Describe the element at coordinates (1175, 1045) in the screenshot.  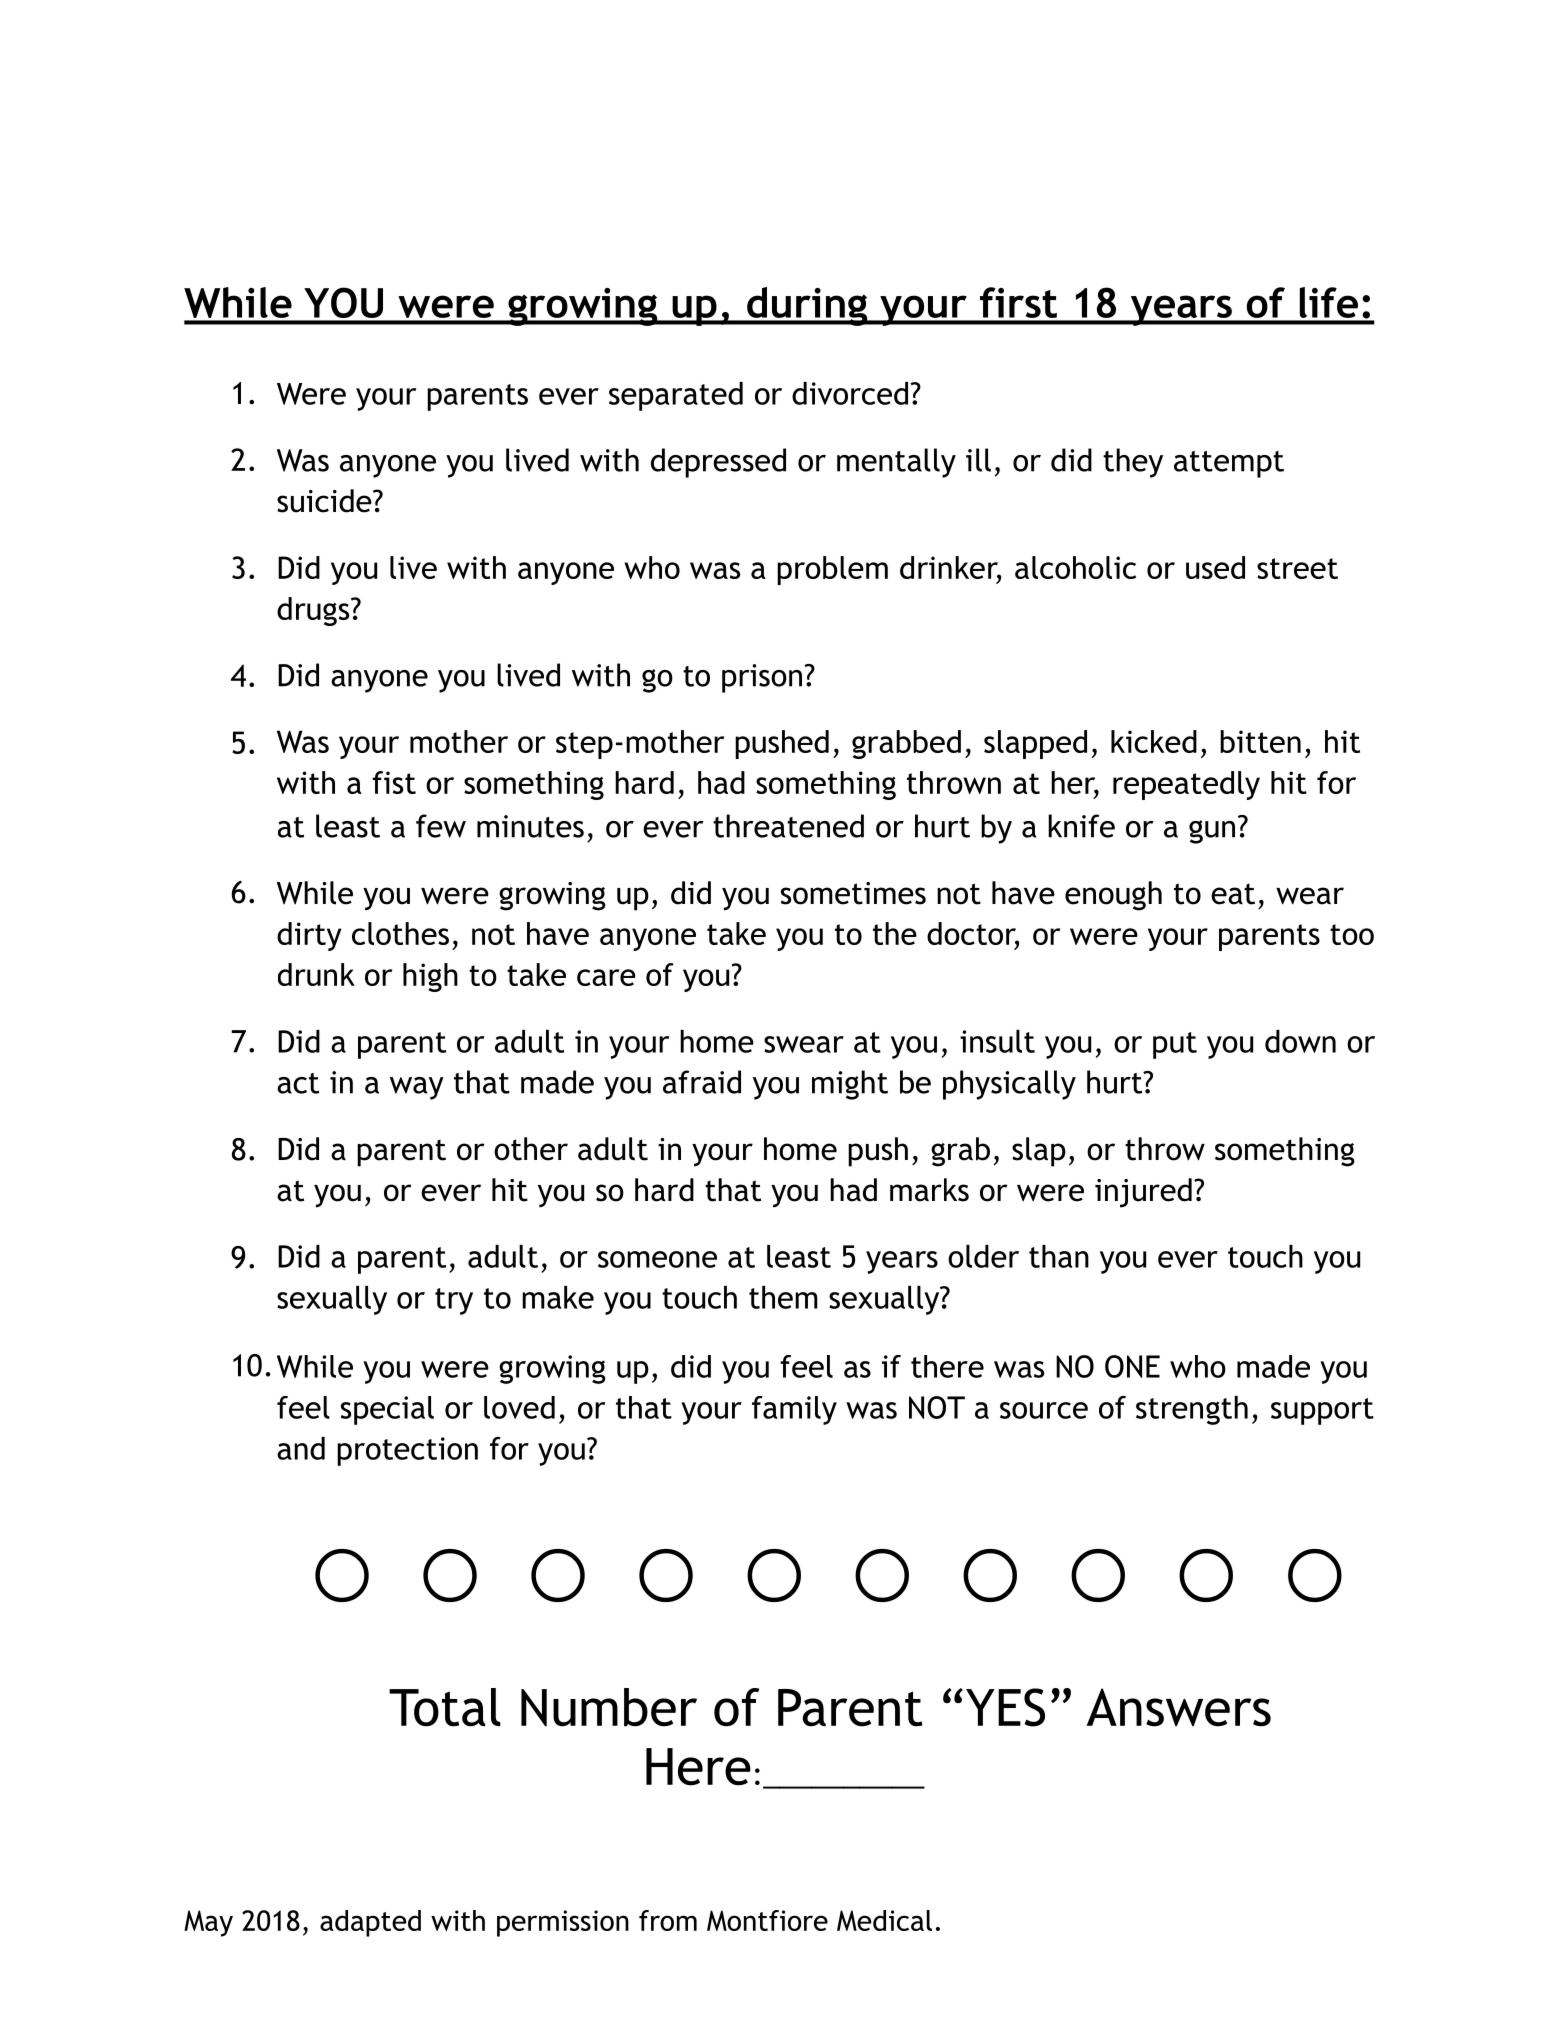
I see `put` at that location.
